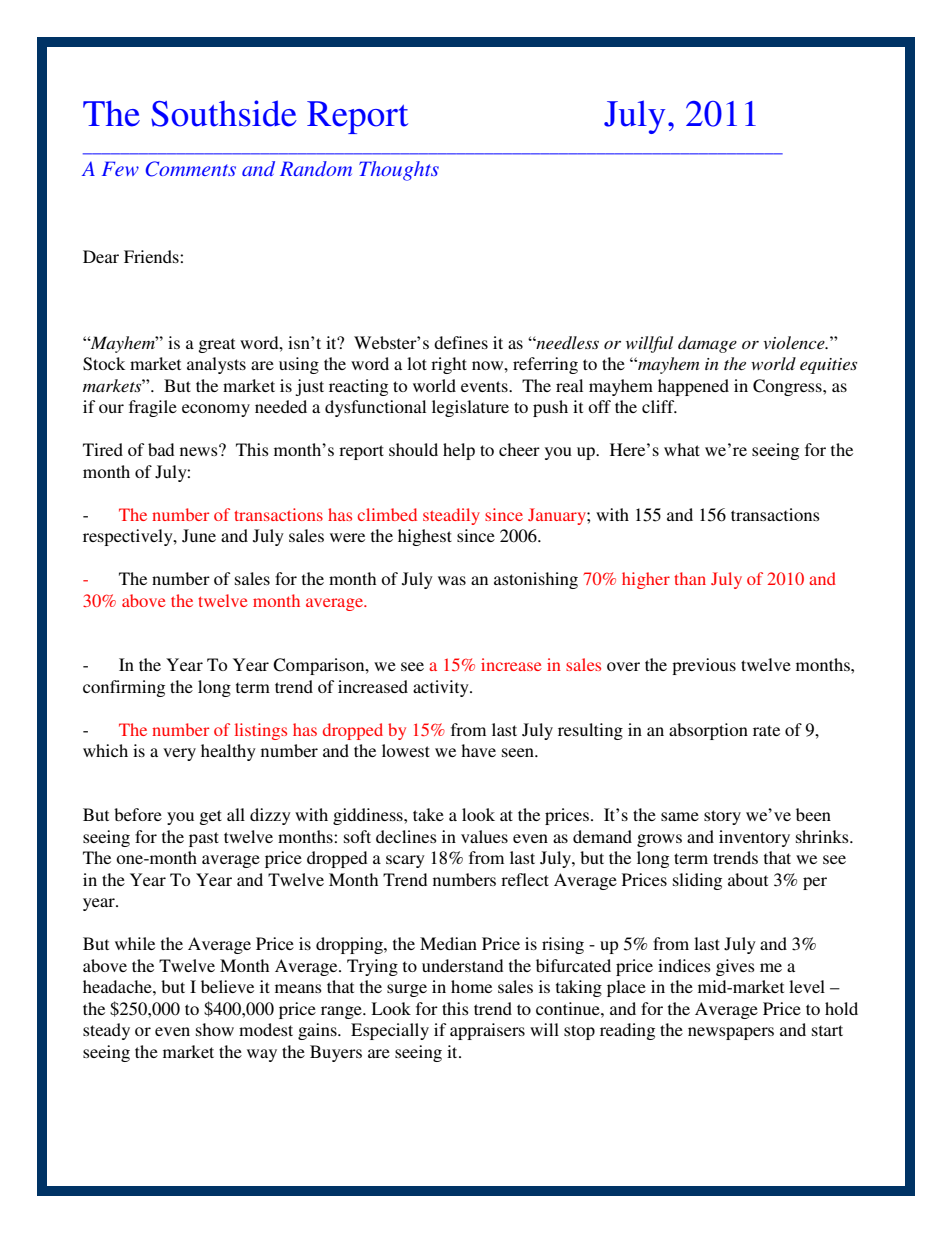 The image size is (952, 1233). I want to click on story, so click(722, 817).
